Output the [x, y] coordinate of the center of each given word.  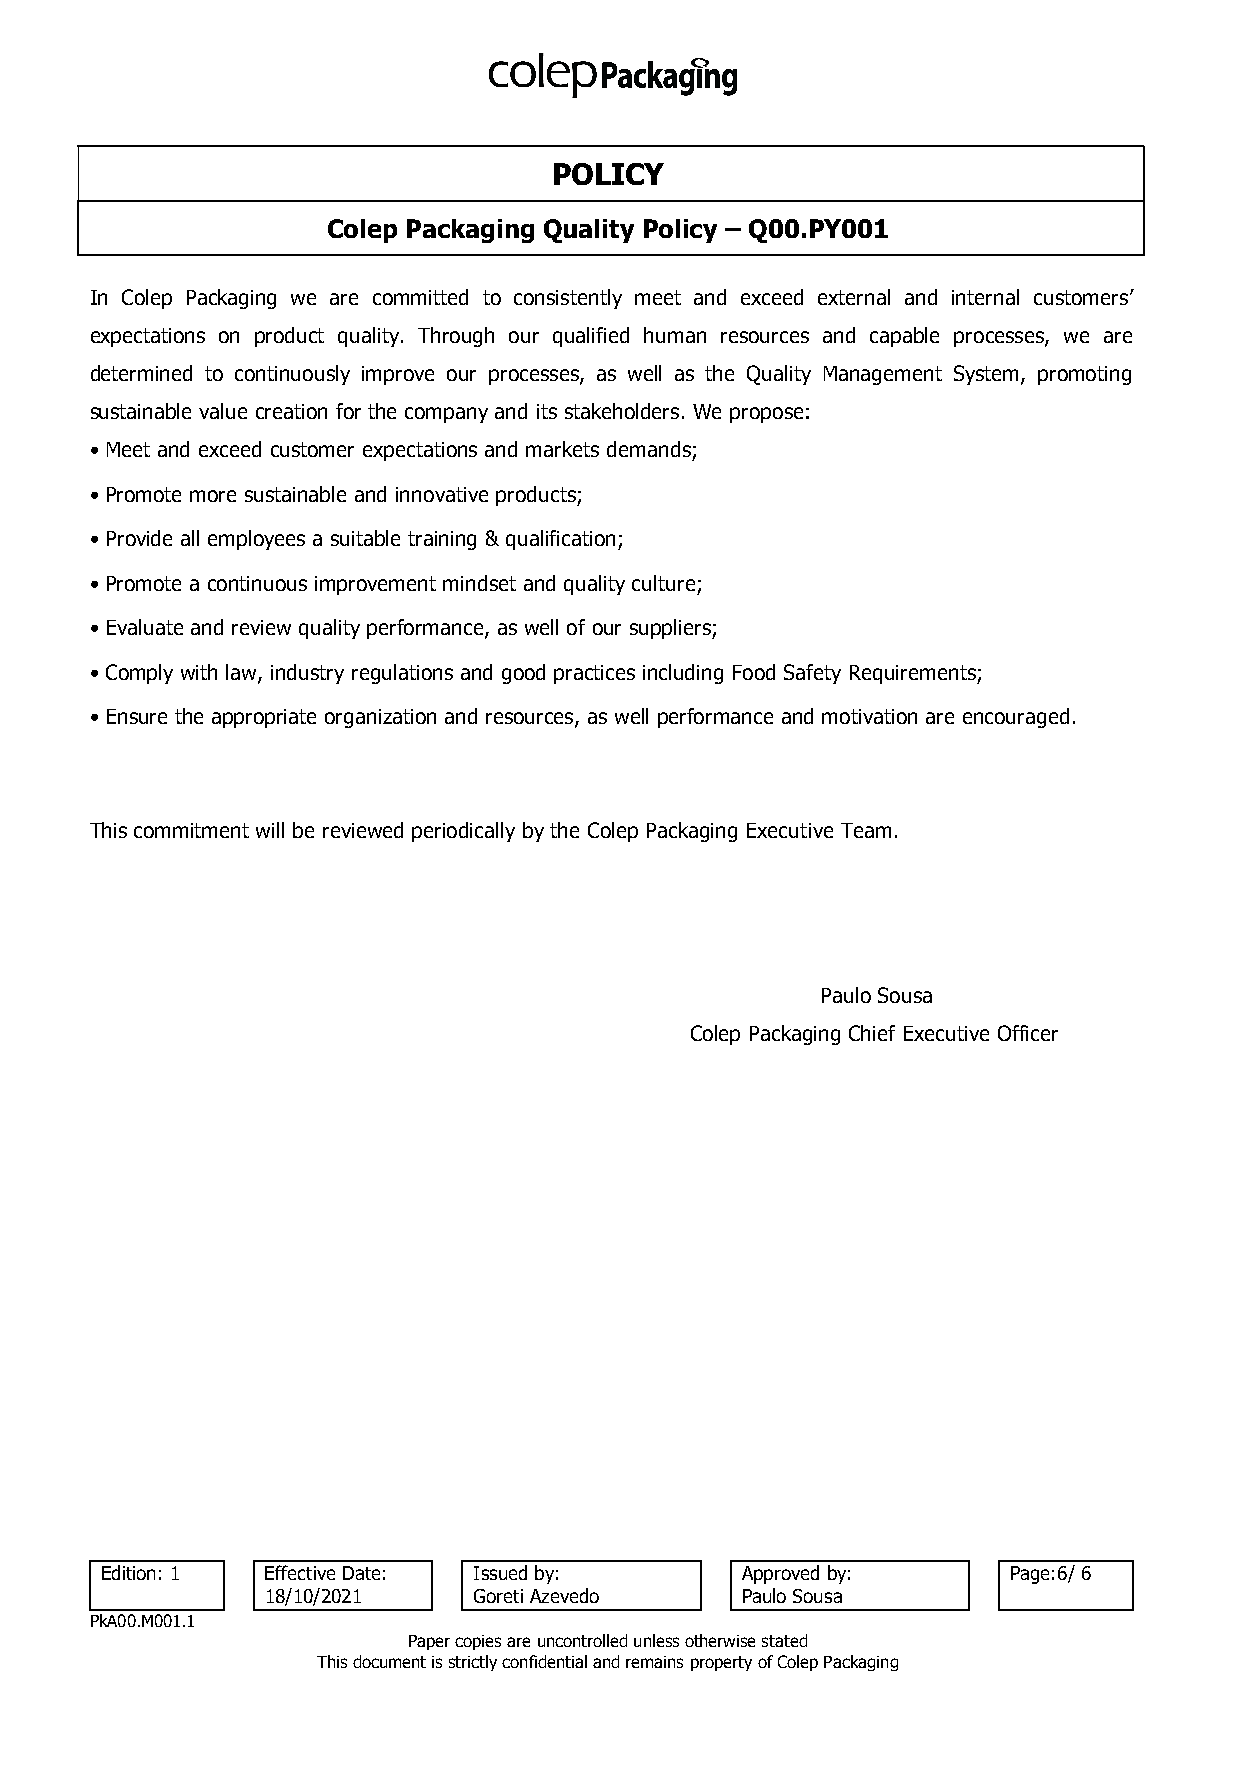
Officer [1028, 1033]
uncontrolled [582, 1640]
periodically [463, 832]
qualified [591, 337]
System [988, 375]
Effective [300, 1572]
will [270, 830]
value [223, 411]
